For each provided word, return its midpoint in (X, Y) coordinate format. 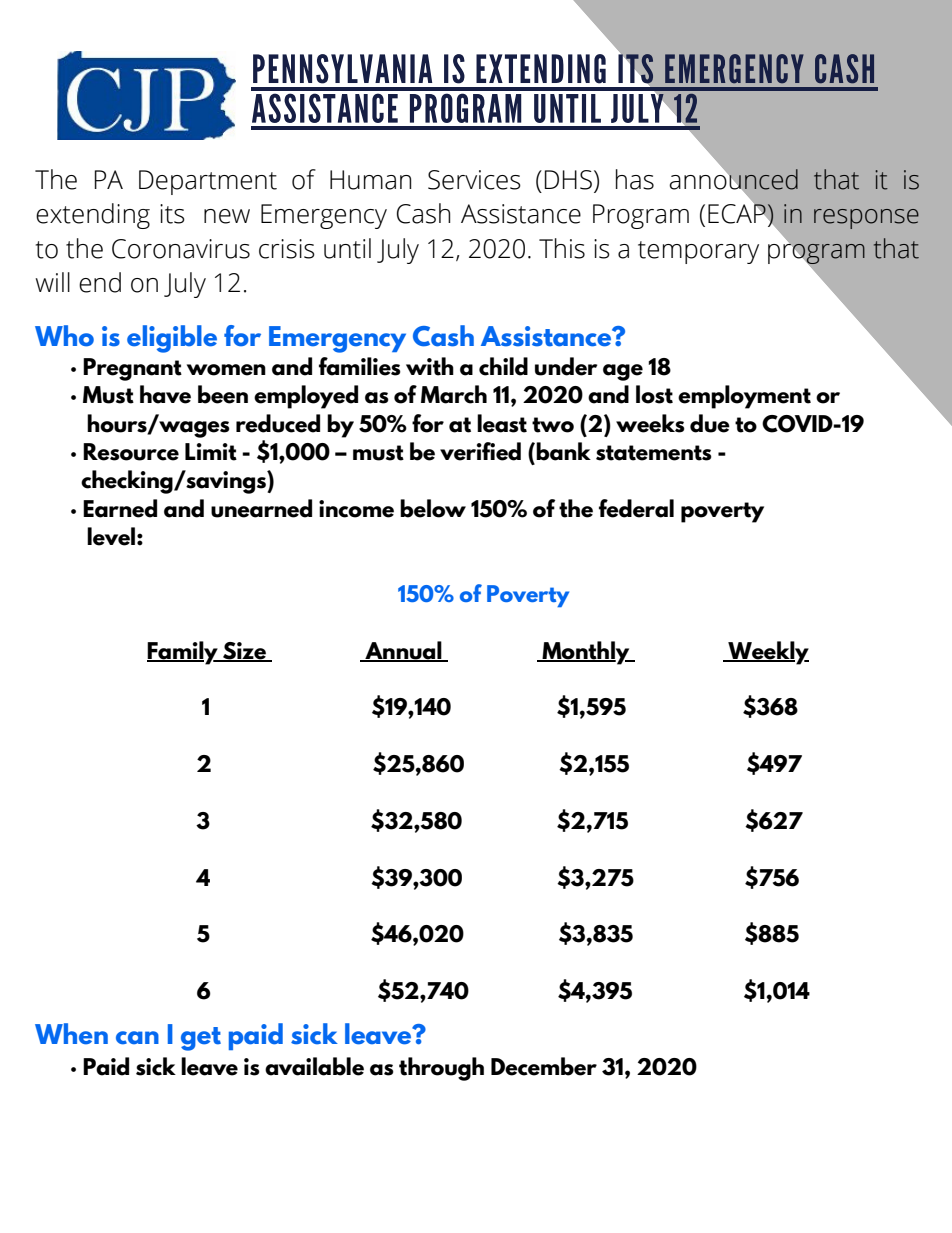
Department (208, 182)
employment (744, 397)
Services (474, 180)
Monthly (586, 653)
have (165, 394)
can (137, 1038)
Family (183, 653)
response (866, 219)
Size (244, 651)
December (544, 1066)
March (454, 394)
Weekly (767, 653)
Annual (403, 651)
